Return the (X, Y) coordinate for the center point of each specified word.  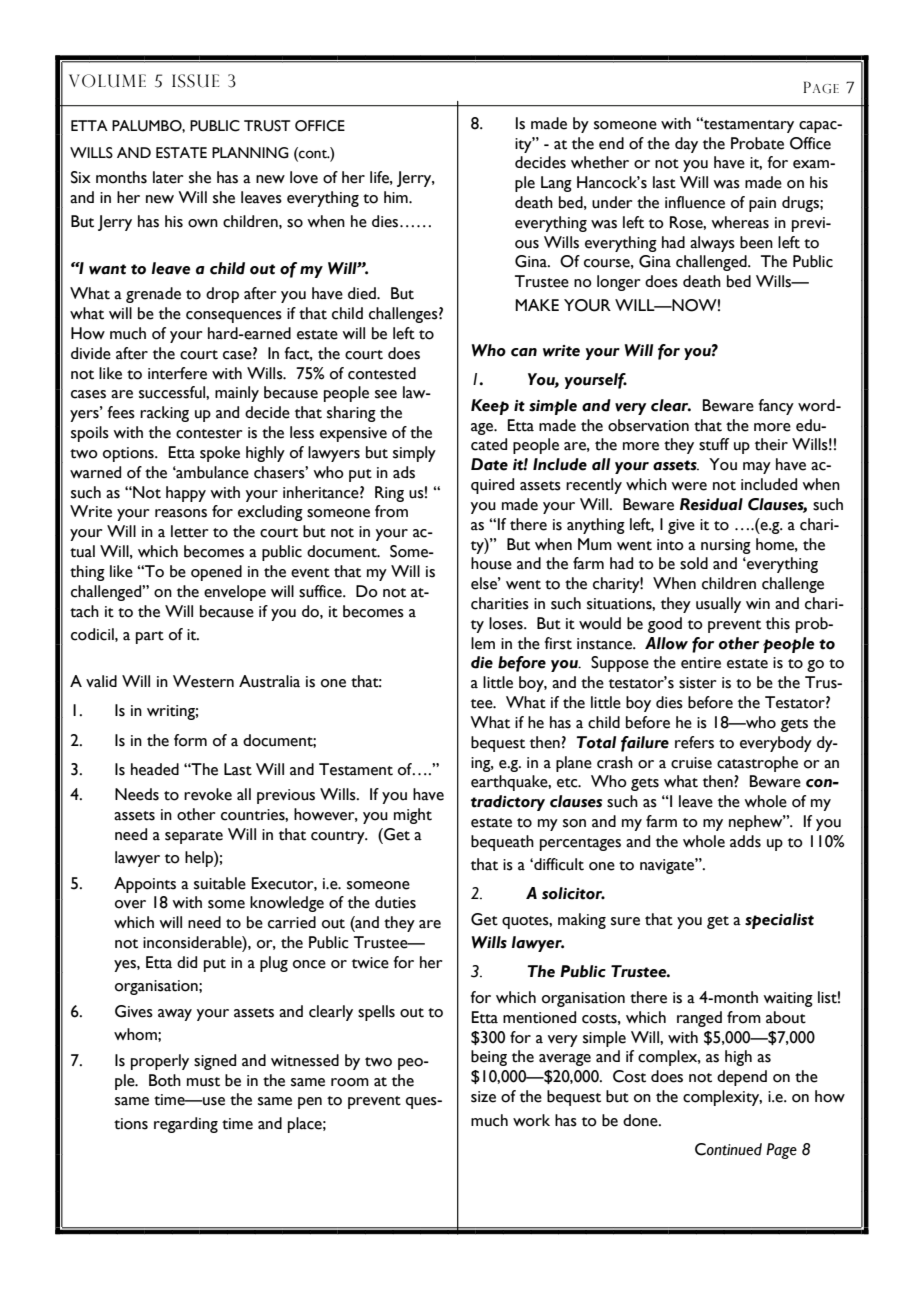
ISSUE (195, 81)
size (483, 1097)
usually (718, 605)
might (413, 816)
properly (160, 1062)
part (150, 637)
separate (194, 837)
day (686, 145)
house (491, 563)
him (397, 197)
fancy (776, 407)
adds (745, 841)
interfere (177, 373)
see (386, 394)
